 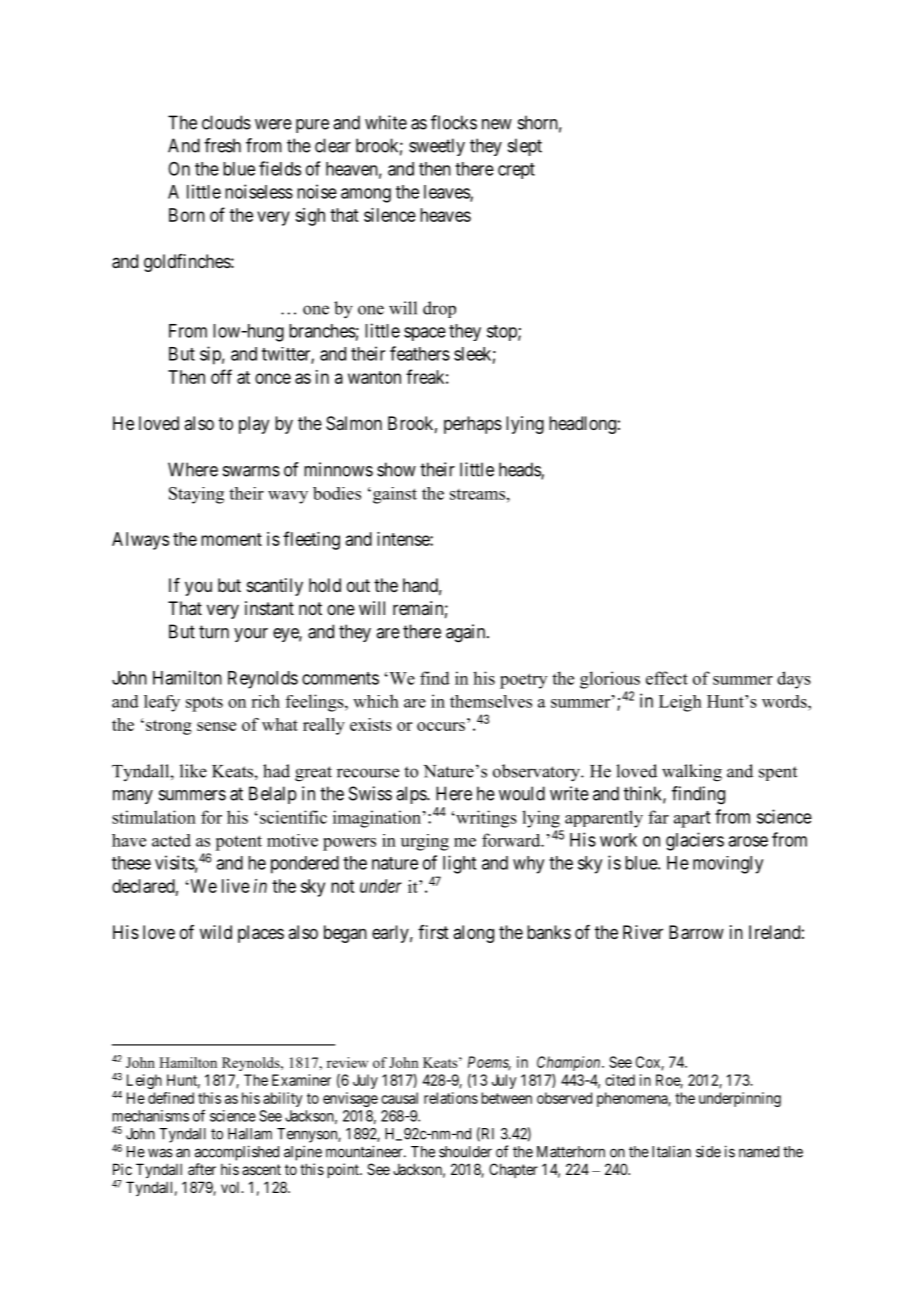 What do you see at coordinates (708, 1151) in the image?
I see `side` at bounding box center [708, 1151].
